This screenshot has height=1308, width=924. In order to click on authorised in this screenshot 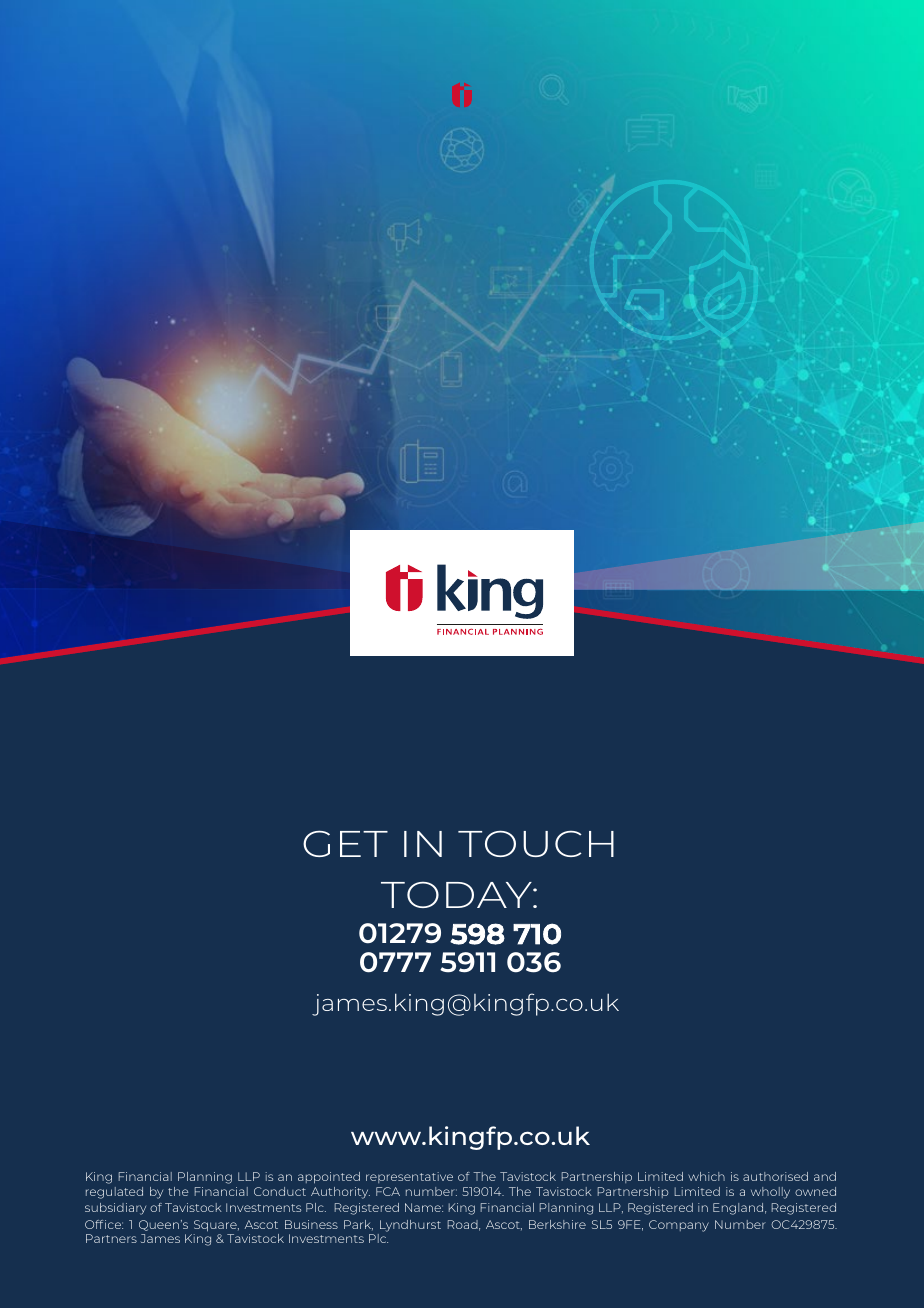, I will do `click(775, 1176)`.
